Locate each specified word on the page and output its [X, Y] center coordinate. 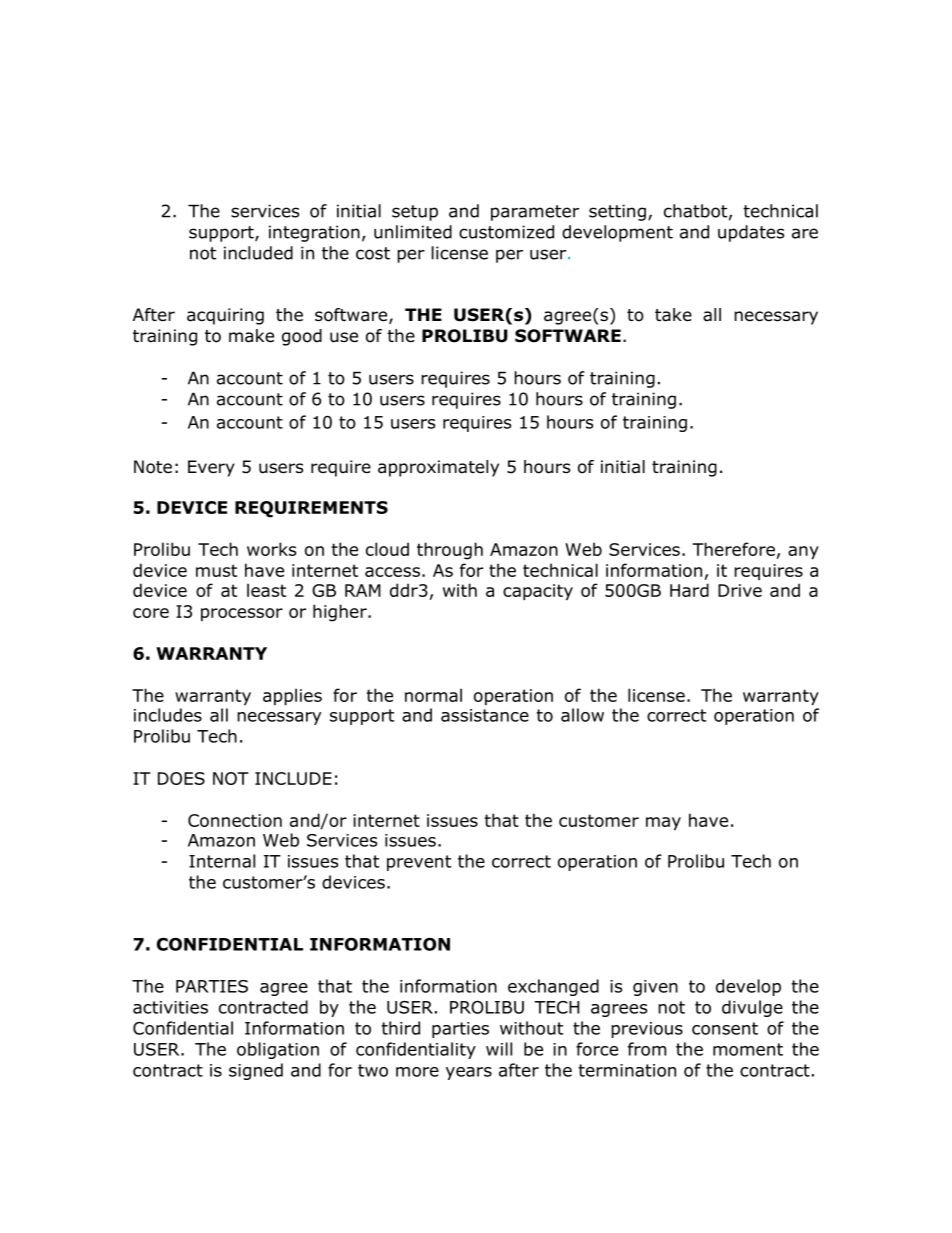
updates [751, 233]
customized [506, 232]
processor [242, 614]
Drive [740, 590]
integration [314, 233]
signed [256, 1071]
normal [433, 695]
